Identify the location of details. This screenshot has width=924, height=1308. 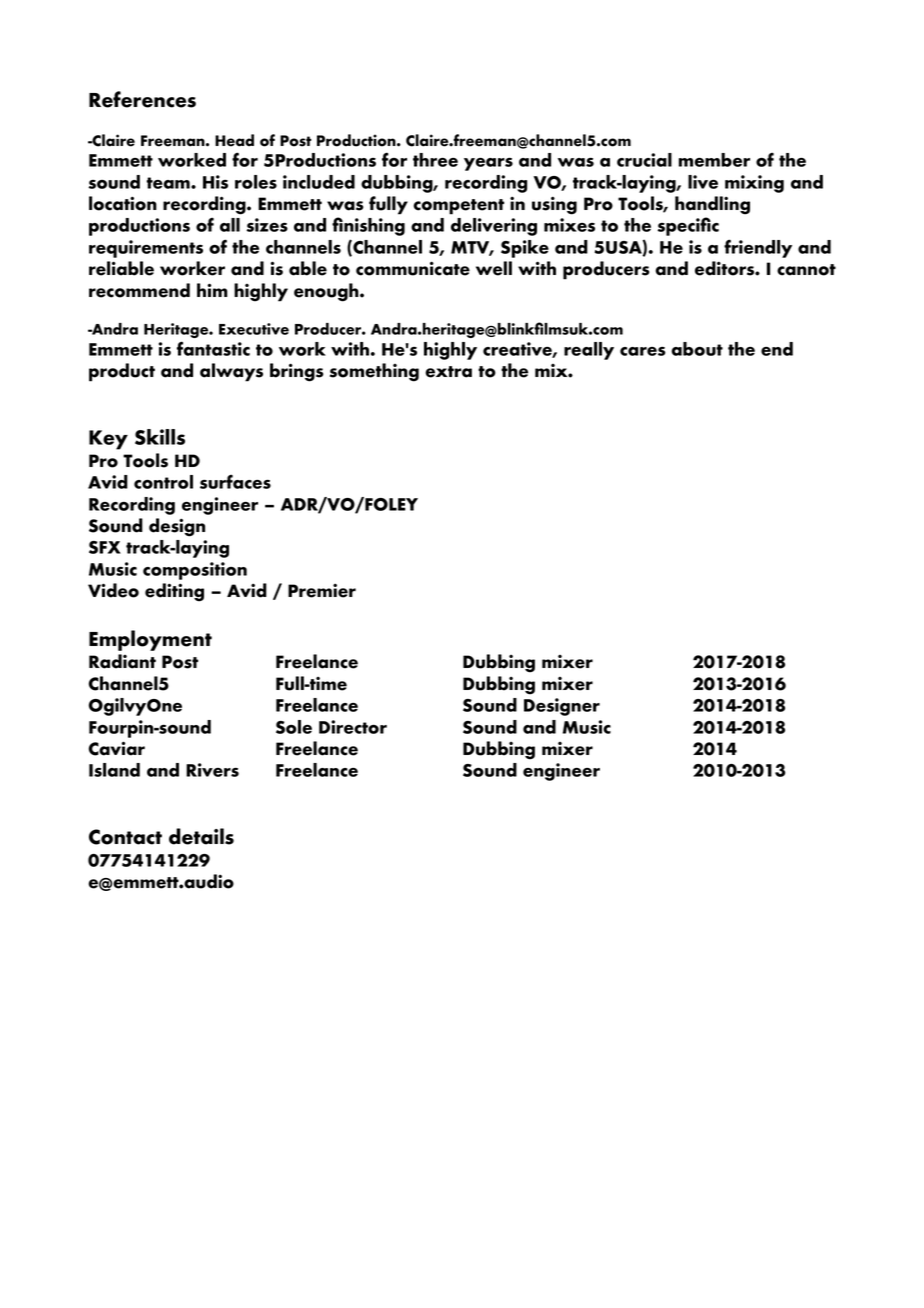
(201, 836).
